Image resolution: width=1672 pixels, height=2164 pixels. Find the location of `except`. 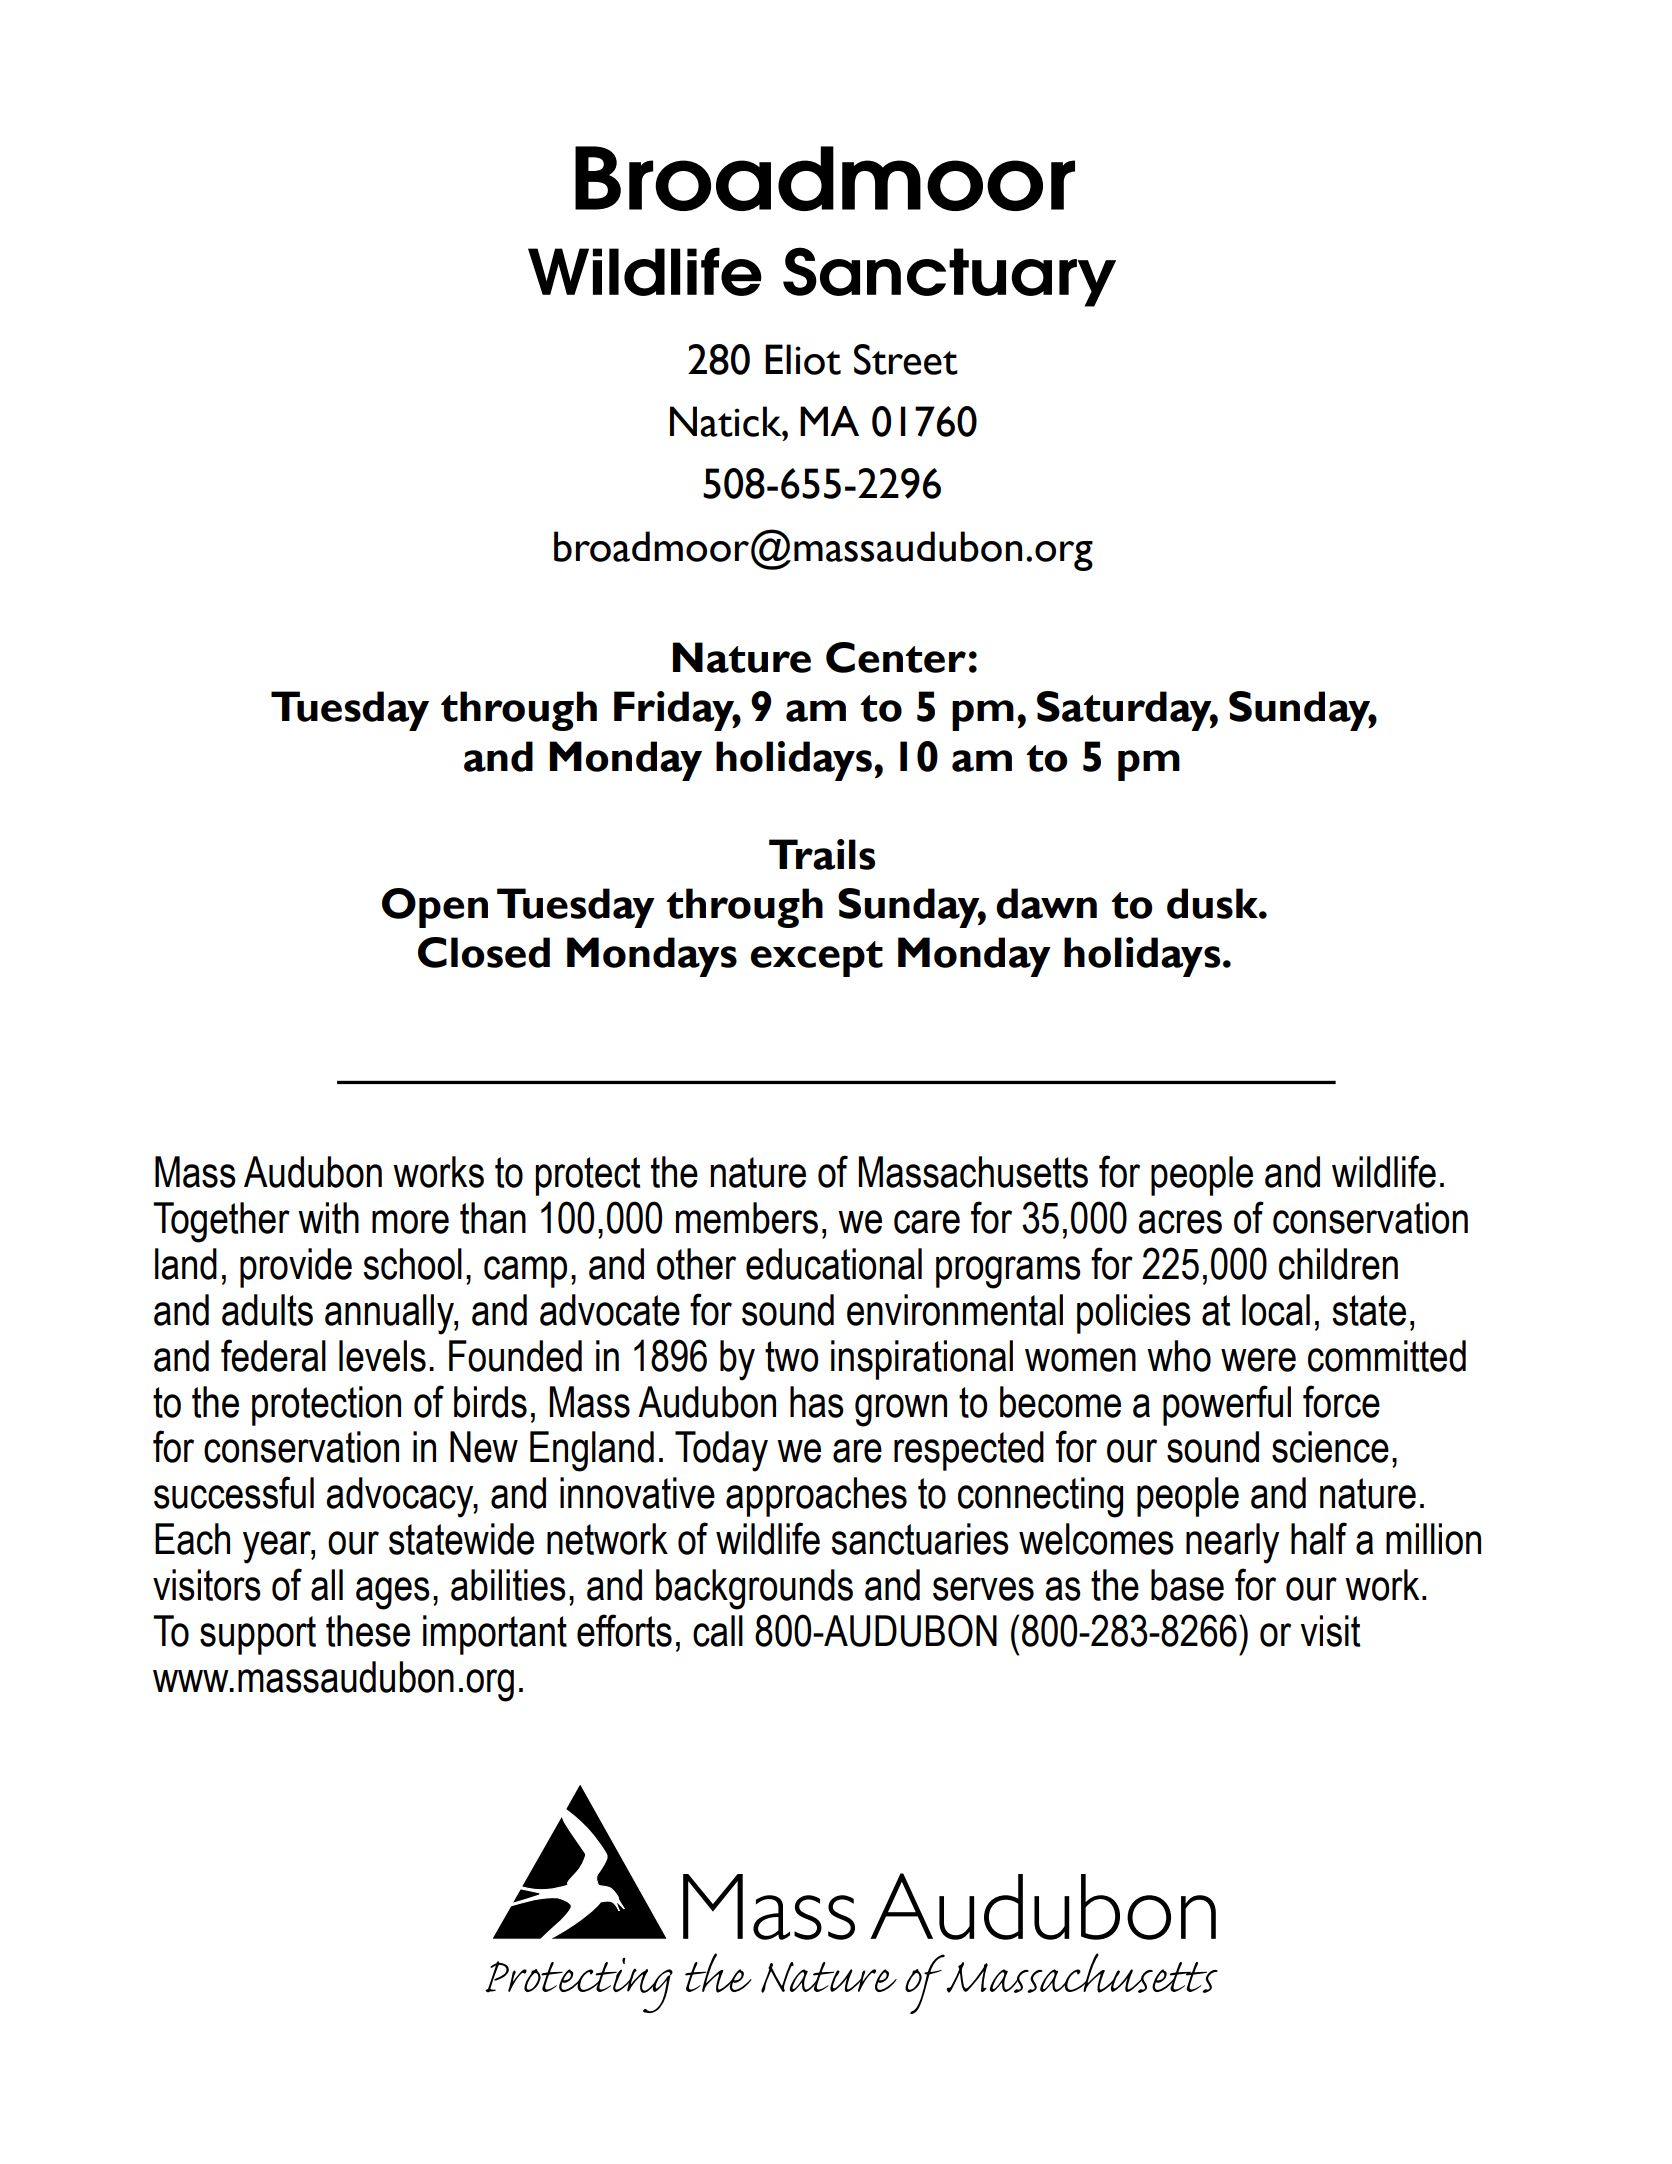

except is located at coordinates (817, 959).
